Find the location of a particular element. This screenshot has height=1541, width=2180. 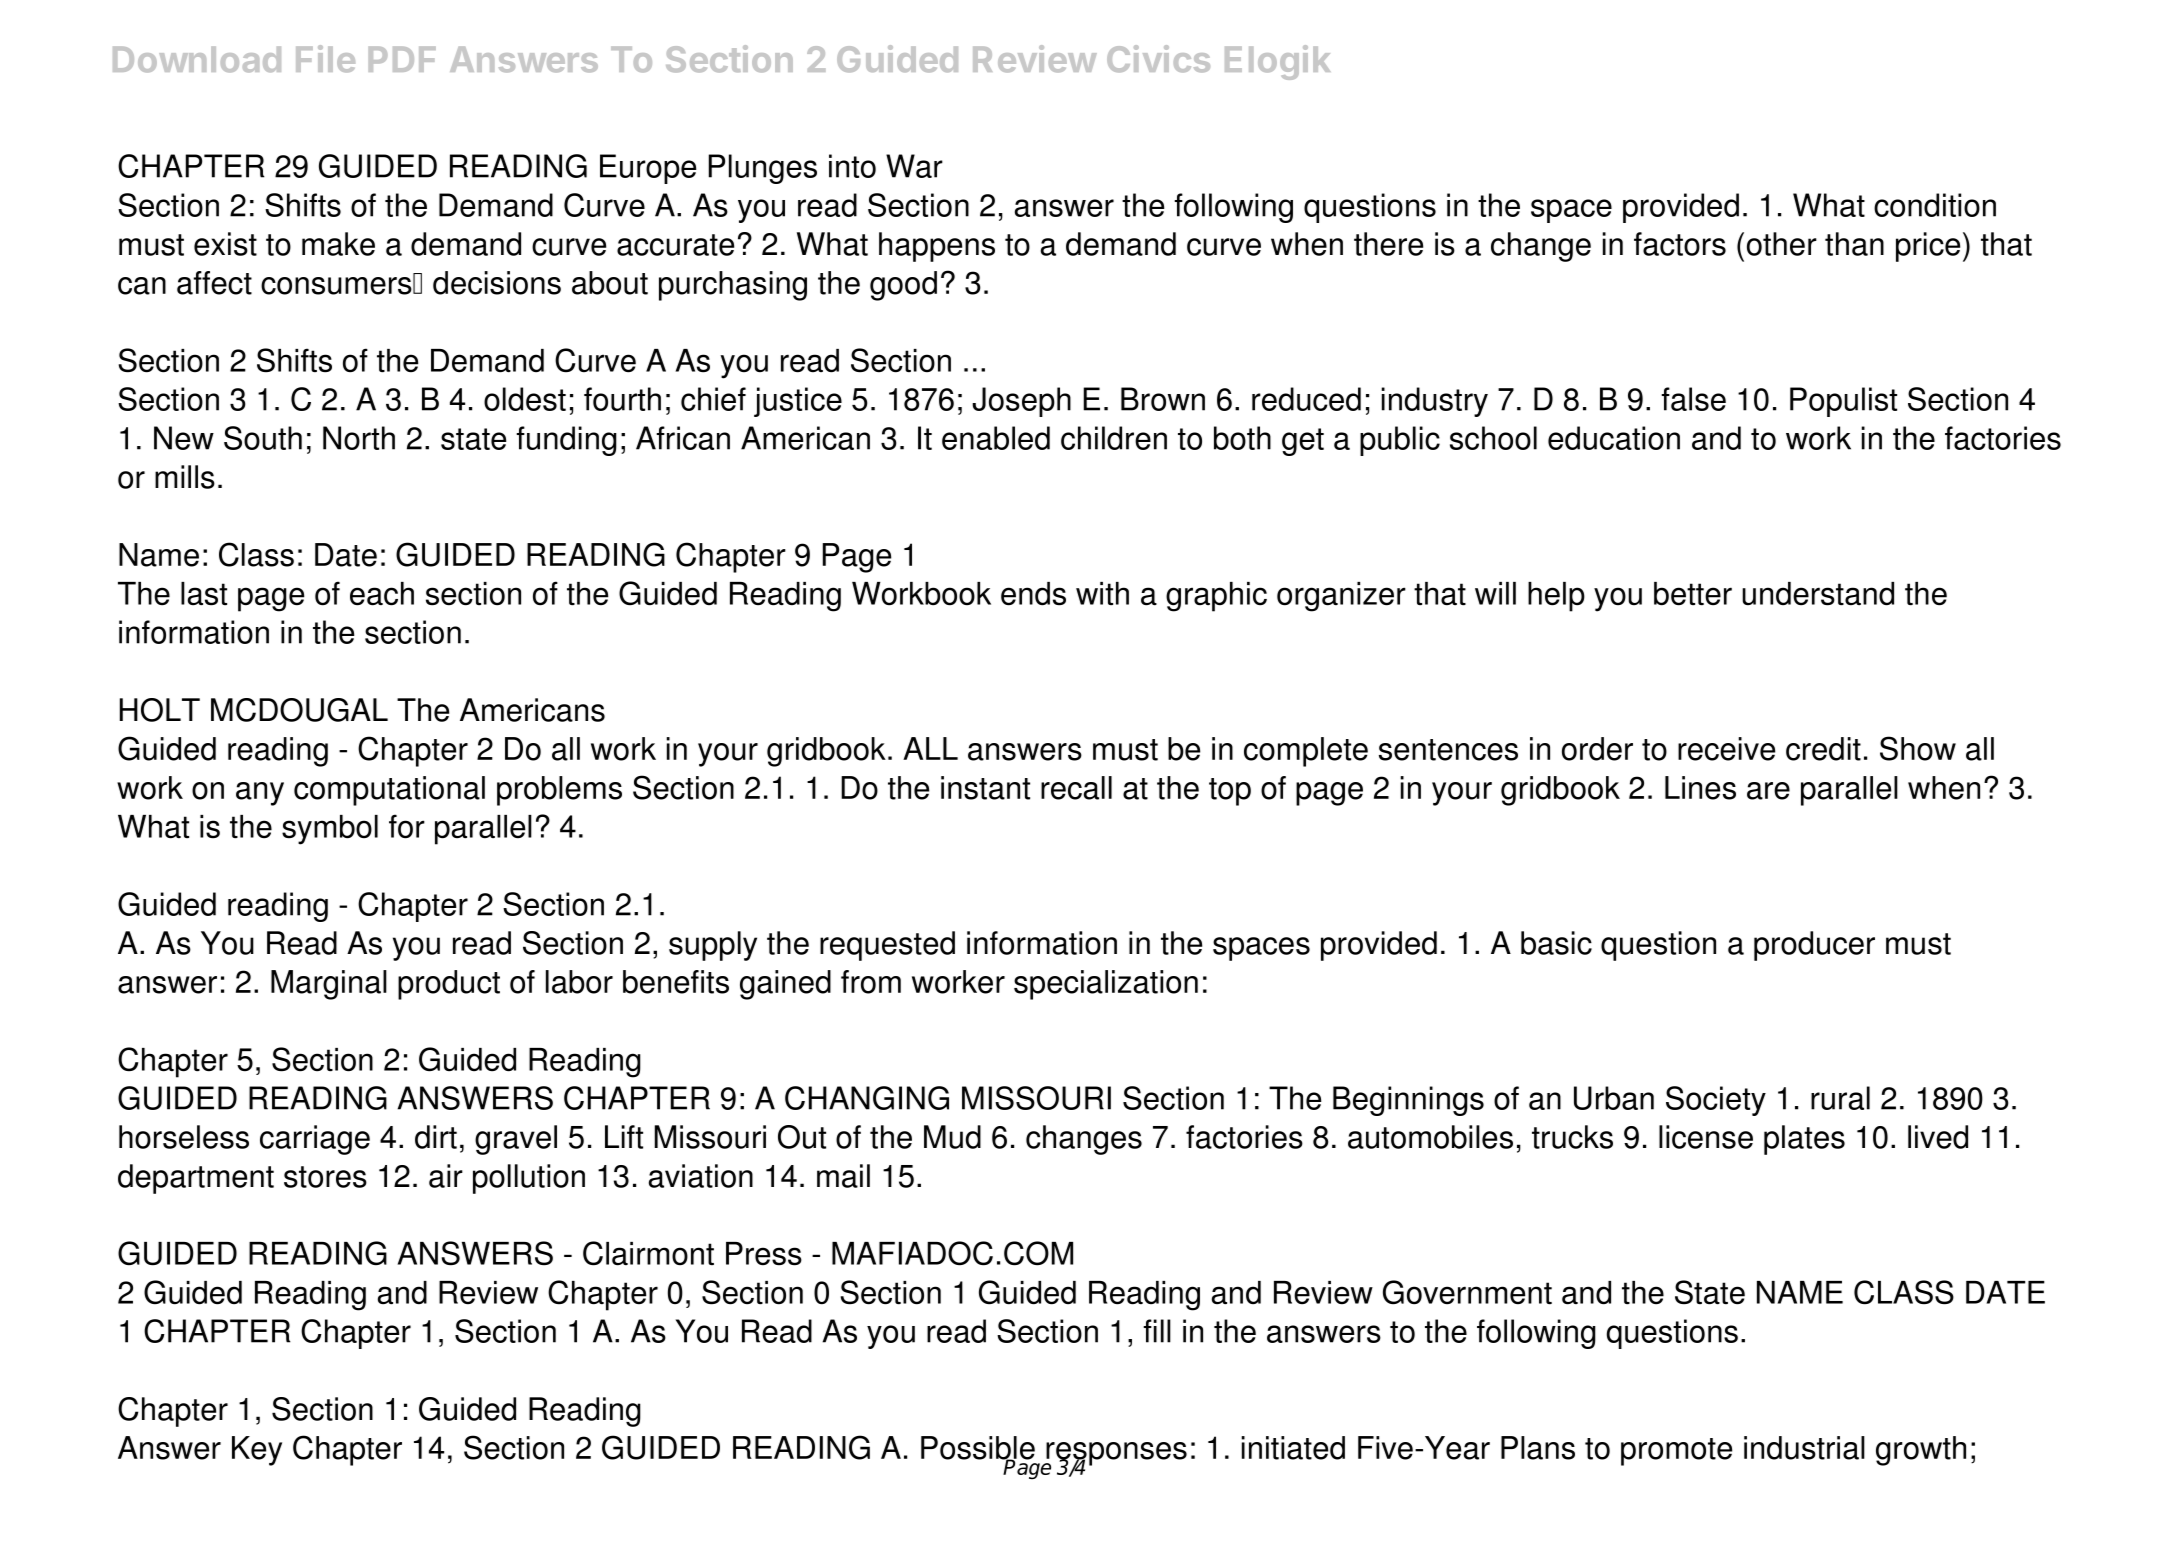

receive is located at coordinates (1726, 749).
